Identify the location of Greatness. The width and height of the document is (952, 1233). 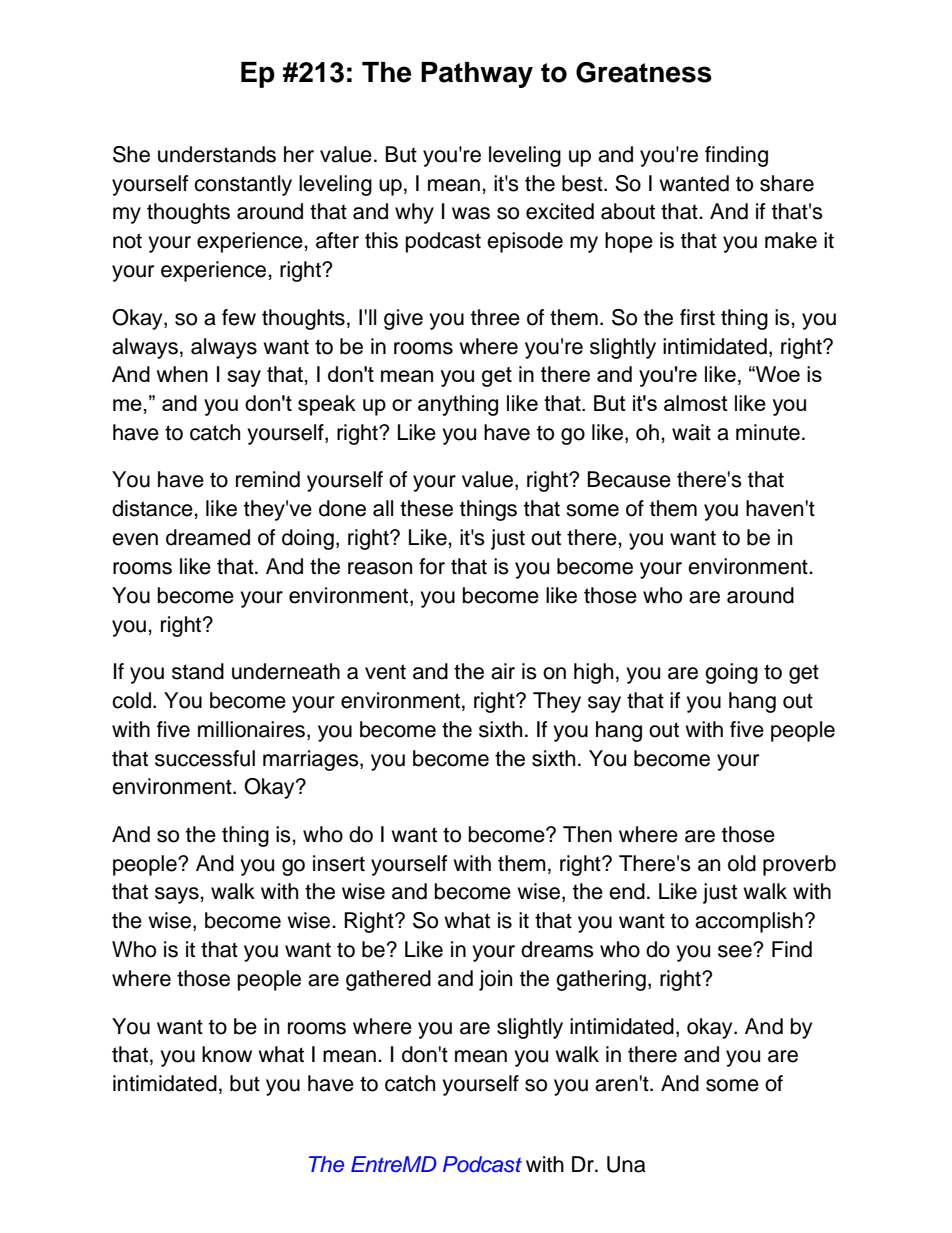
(644, 72).
